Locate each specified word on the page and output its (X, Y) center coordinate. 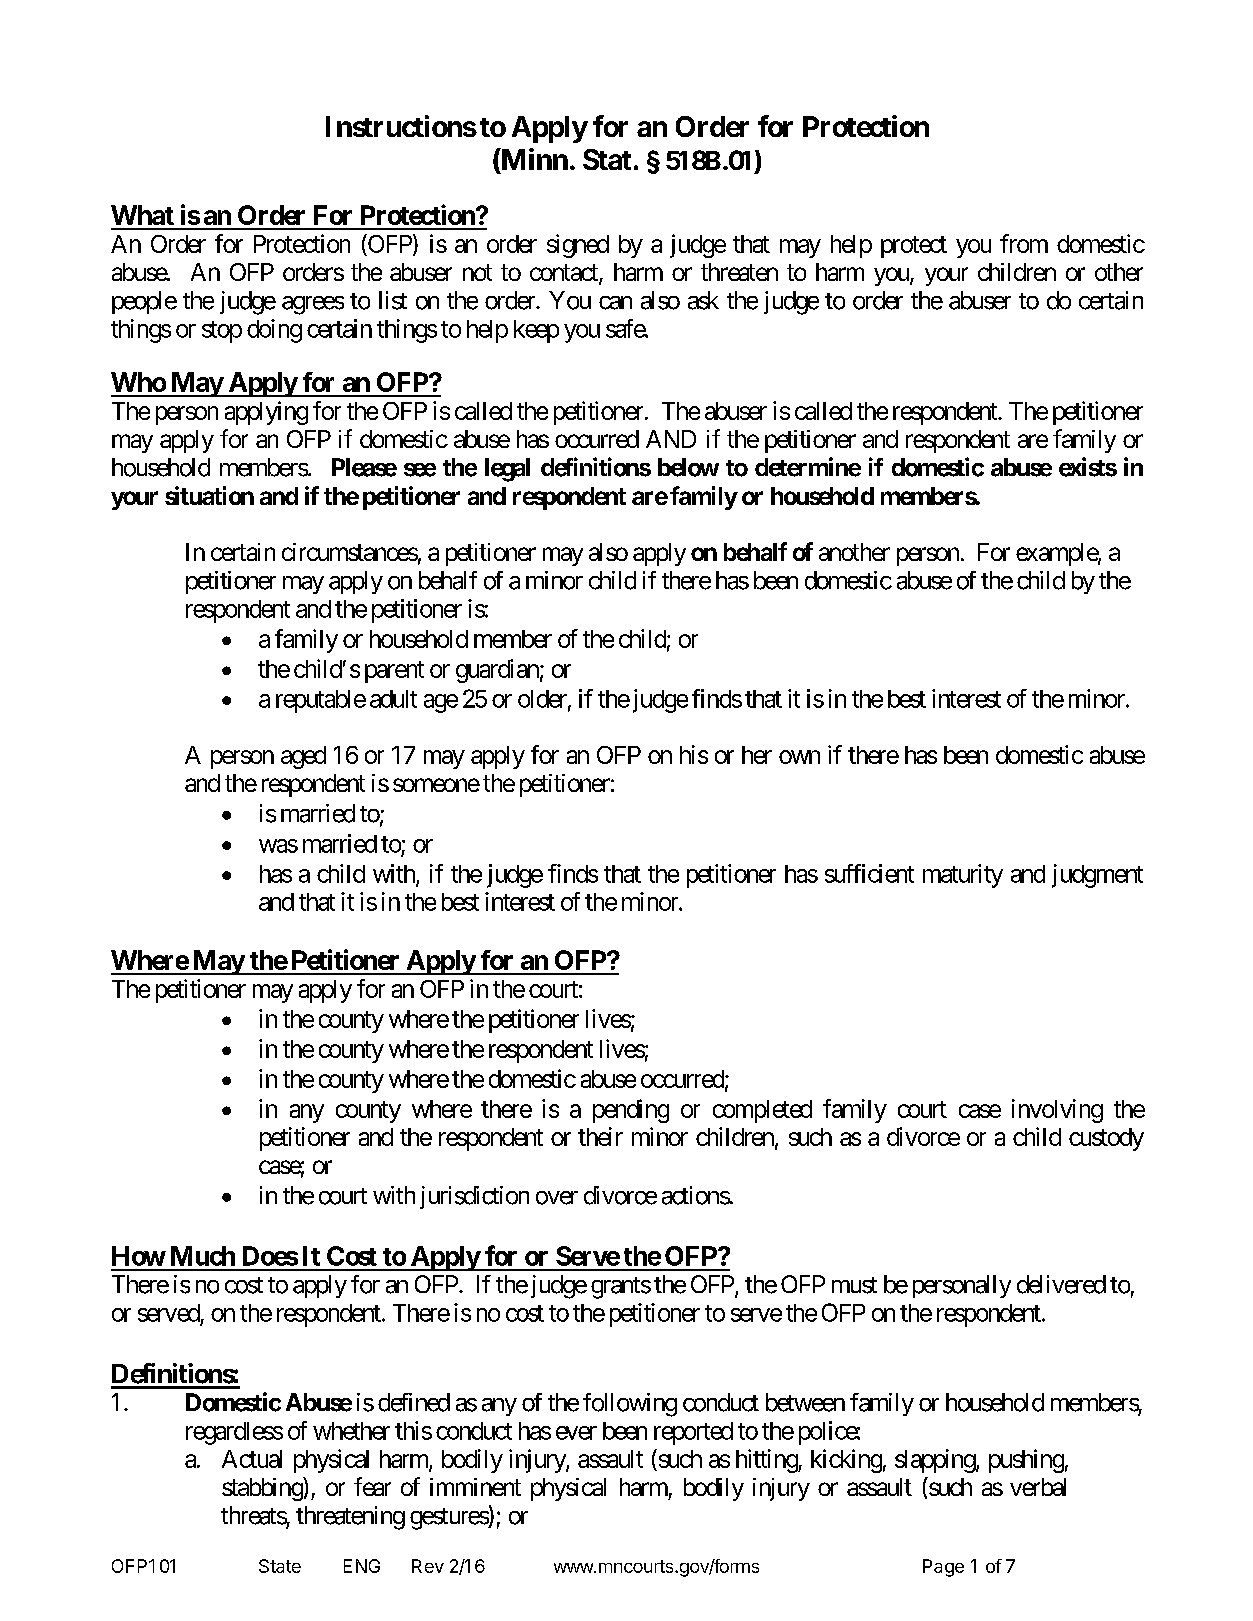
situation (209, 495)
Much (203, 1256)
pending (631, 1111)
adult (393, 699)
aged (303, 757)
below (688, 467)
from (1024, 243)
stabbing (263, 1489)
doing (274, 331)
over (557, 1198)
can (615, 303)
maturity (963, 876)
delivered (1061, 1284)
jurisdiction (474, 1197)
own (799, 757)
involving (1057, 1111)
